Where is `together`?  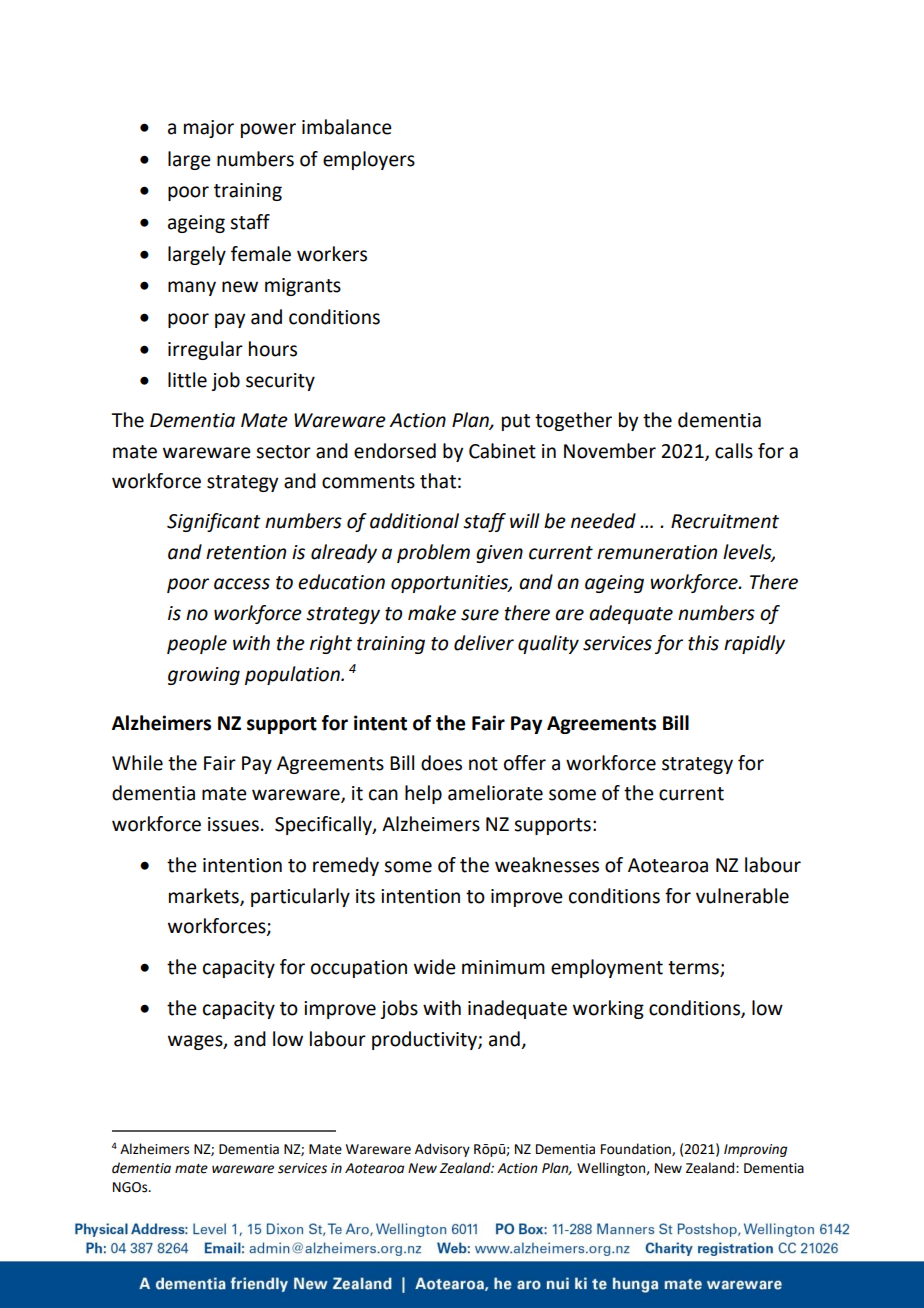
together is located at coordinates (573, 421).
